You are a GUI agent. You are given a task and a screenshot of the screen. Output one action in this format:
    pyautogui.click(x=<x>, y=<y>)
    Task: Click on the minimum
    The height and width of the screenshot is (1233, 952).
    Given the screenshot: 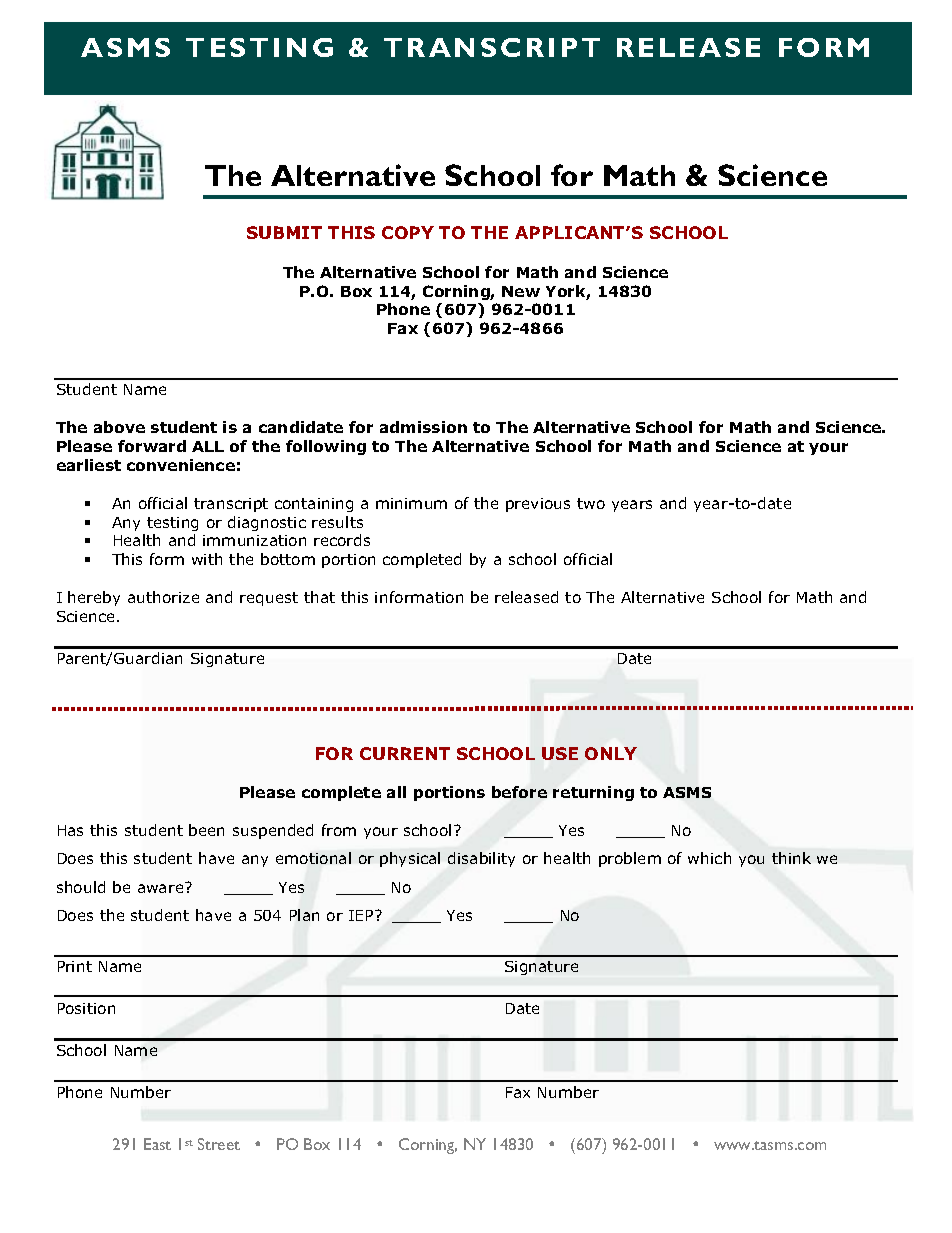 What is the action you would take?
    pyautogui.click(x=411, y=503)
